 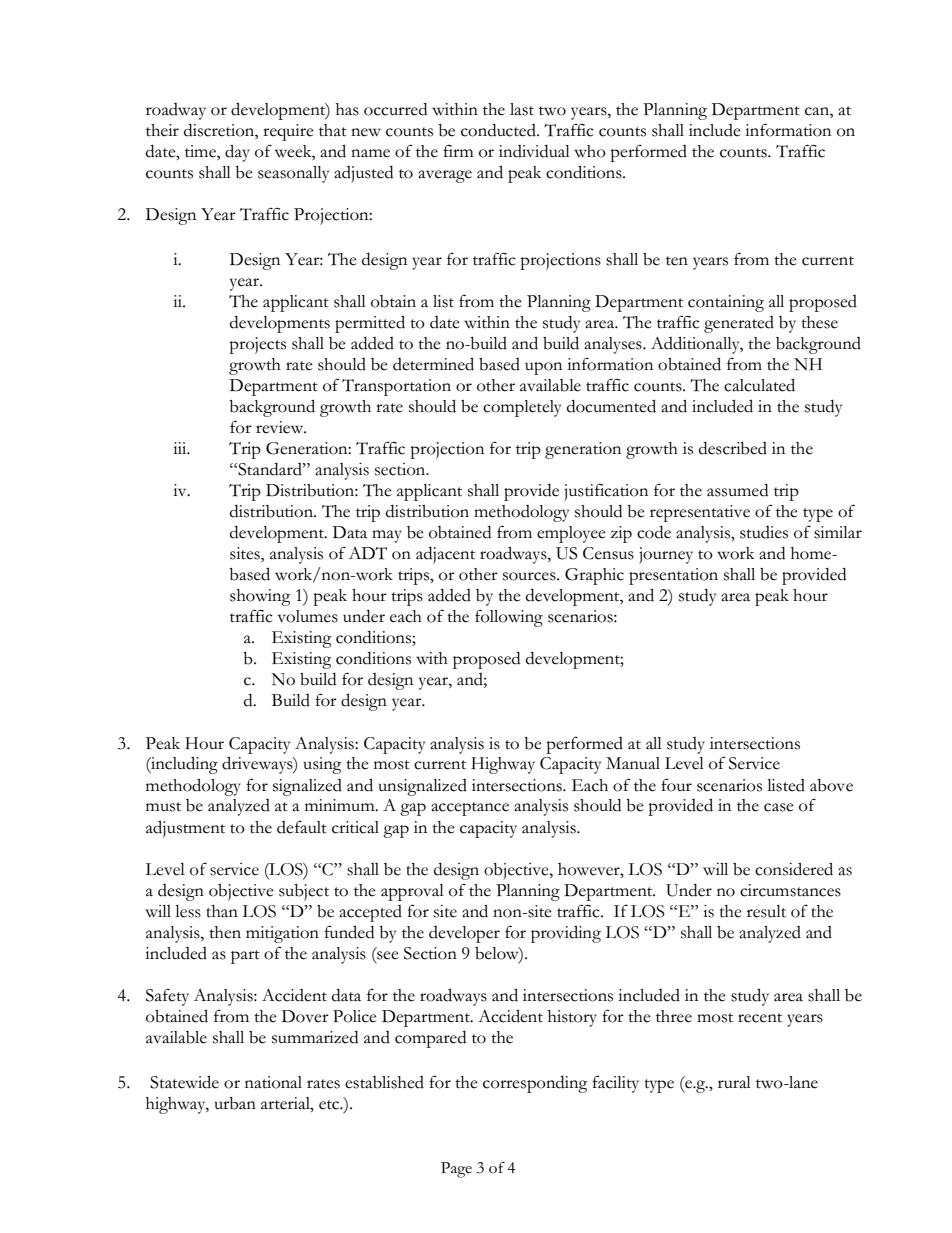 What do you see at coordinates (235, 1103) in the page?
I see `urban` at bounding box center [235, 1103].
